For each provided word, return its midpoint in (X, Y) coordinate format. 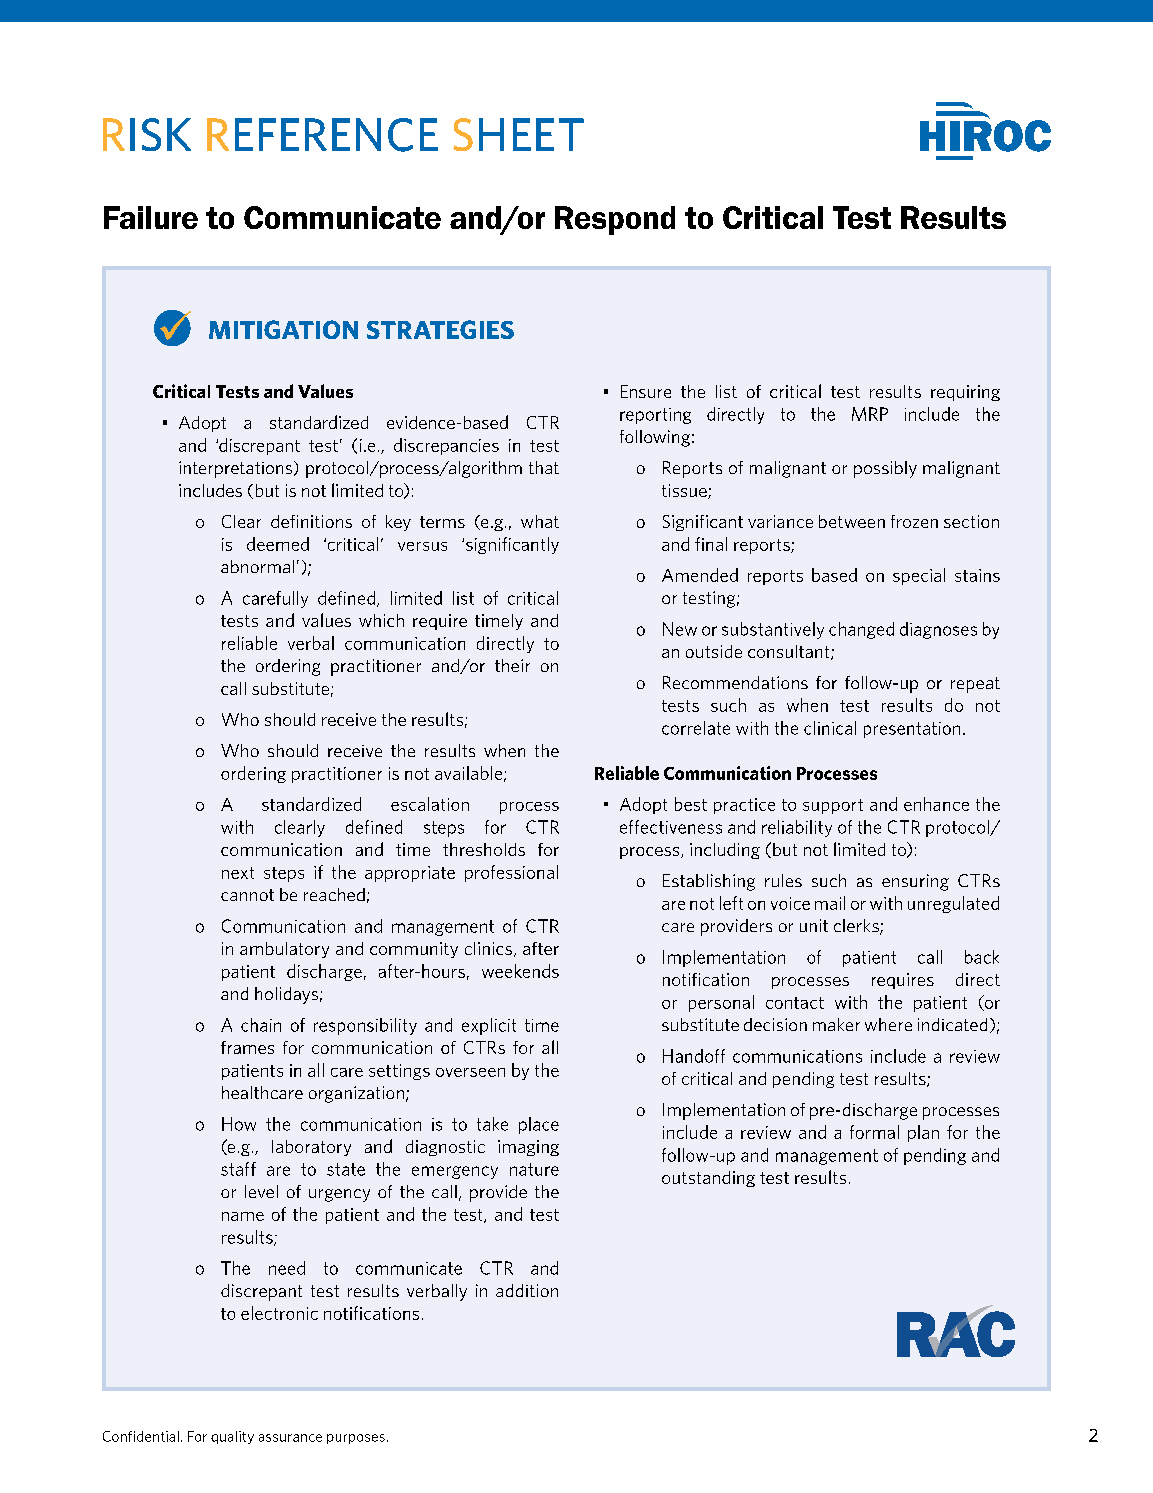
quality (232, 1437)
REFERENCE (322, 135)
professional (511, 873)
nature (534, 1169)
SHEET (518, 134)
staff (238, 1169)
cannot (247, 895)
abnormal (257, 566)
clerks (857, 927)
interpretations (237, 469)
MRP (870, 414)
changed (861, 630)
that (544, 467)
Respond (615, 220)
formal (874, 1132)
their (512, 665)
